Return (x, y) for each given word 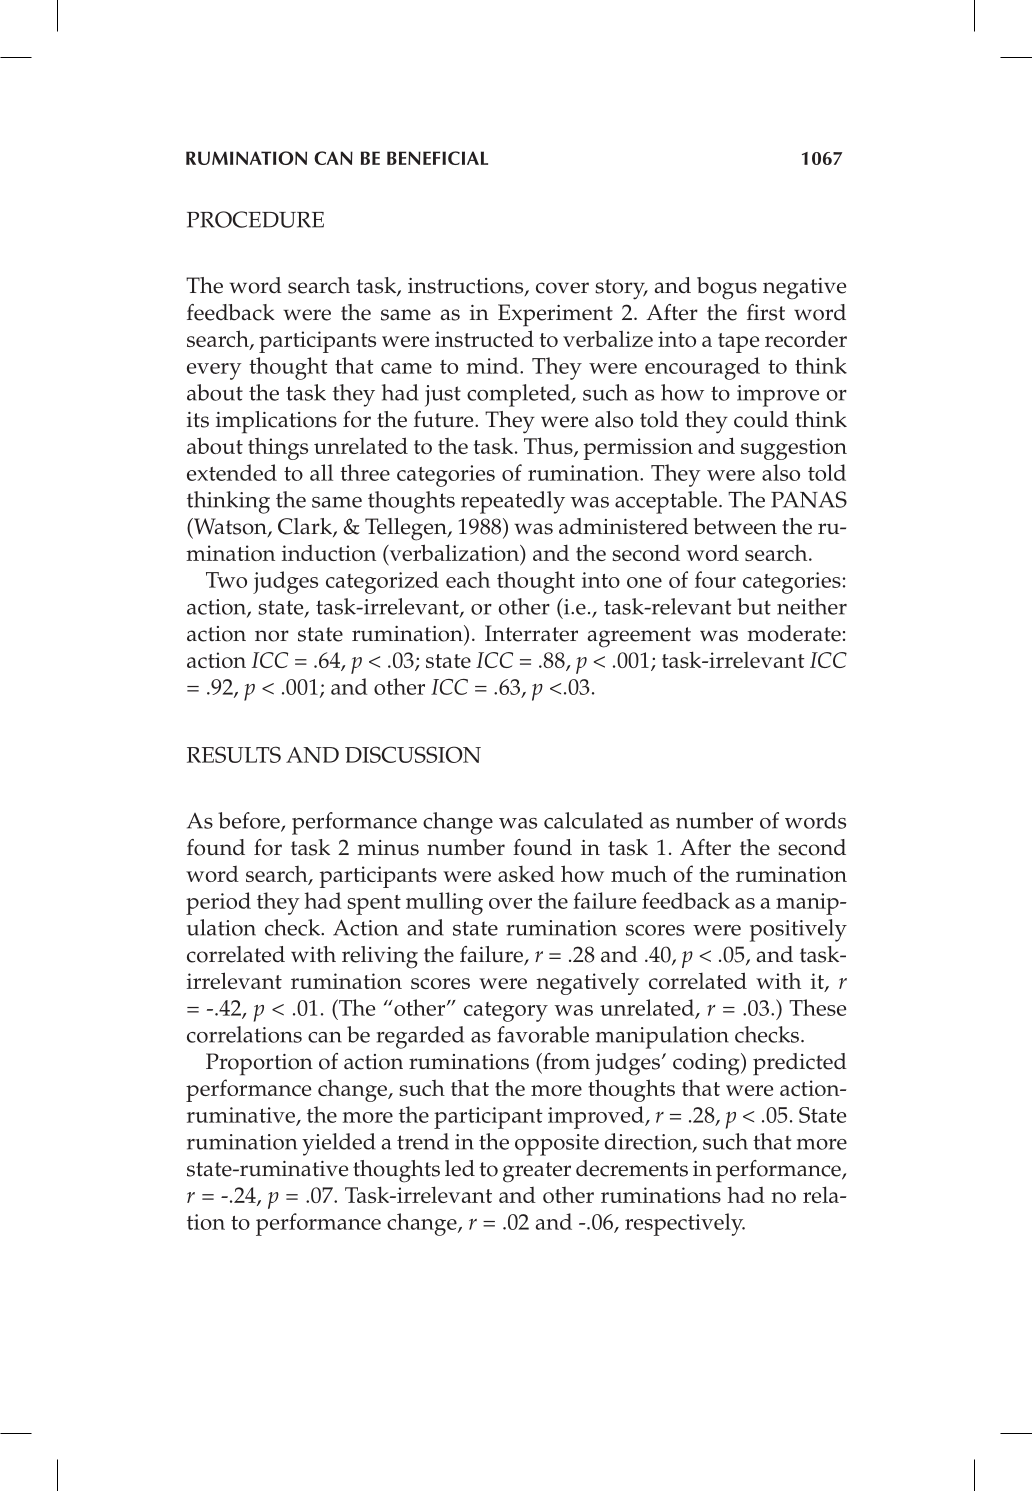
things (278, 449)
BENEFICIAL (437, 158)
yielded (339, 1144)
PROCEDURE (255, 219)
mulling (444, 903)
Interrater (531, 633)
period (218, 903)
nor (272, 636)
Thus (549, 447)
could (761, 419)
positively (798, 930)
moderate (794, 633)
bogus (727, 288)
